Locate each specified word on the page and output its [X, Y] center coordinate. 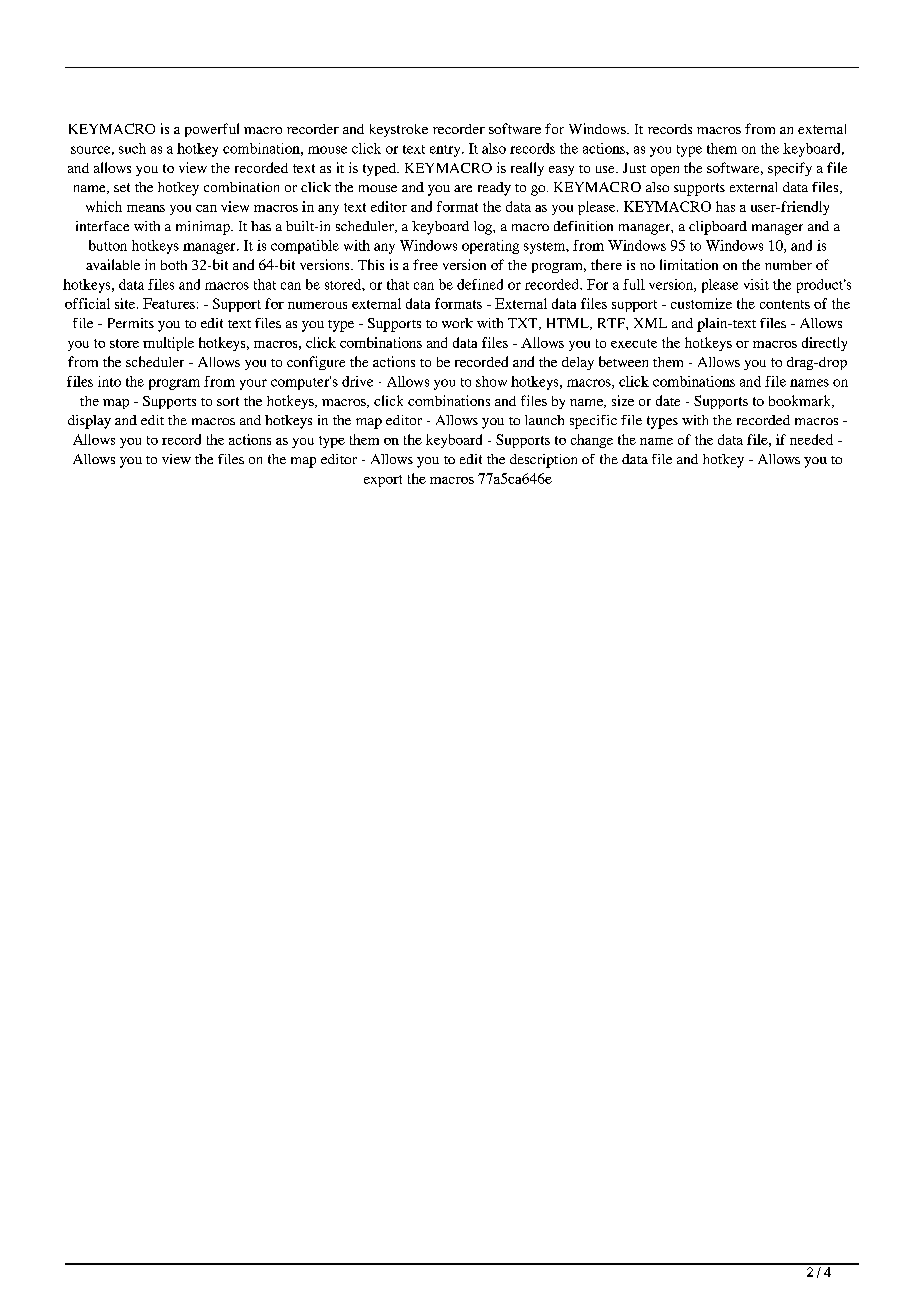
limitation [689, 264]
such [132, 148]
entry [446, 151]
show [491, 381]
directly [824, 344]
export [383, 481]
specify [790, 169]
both [174, 265]
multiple [168, 344]
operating [490, 247]
